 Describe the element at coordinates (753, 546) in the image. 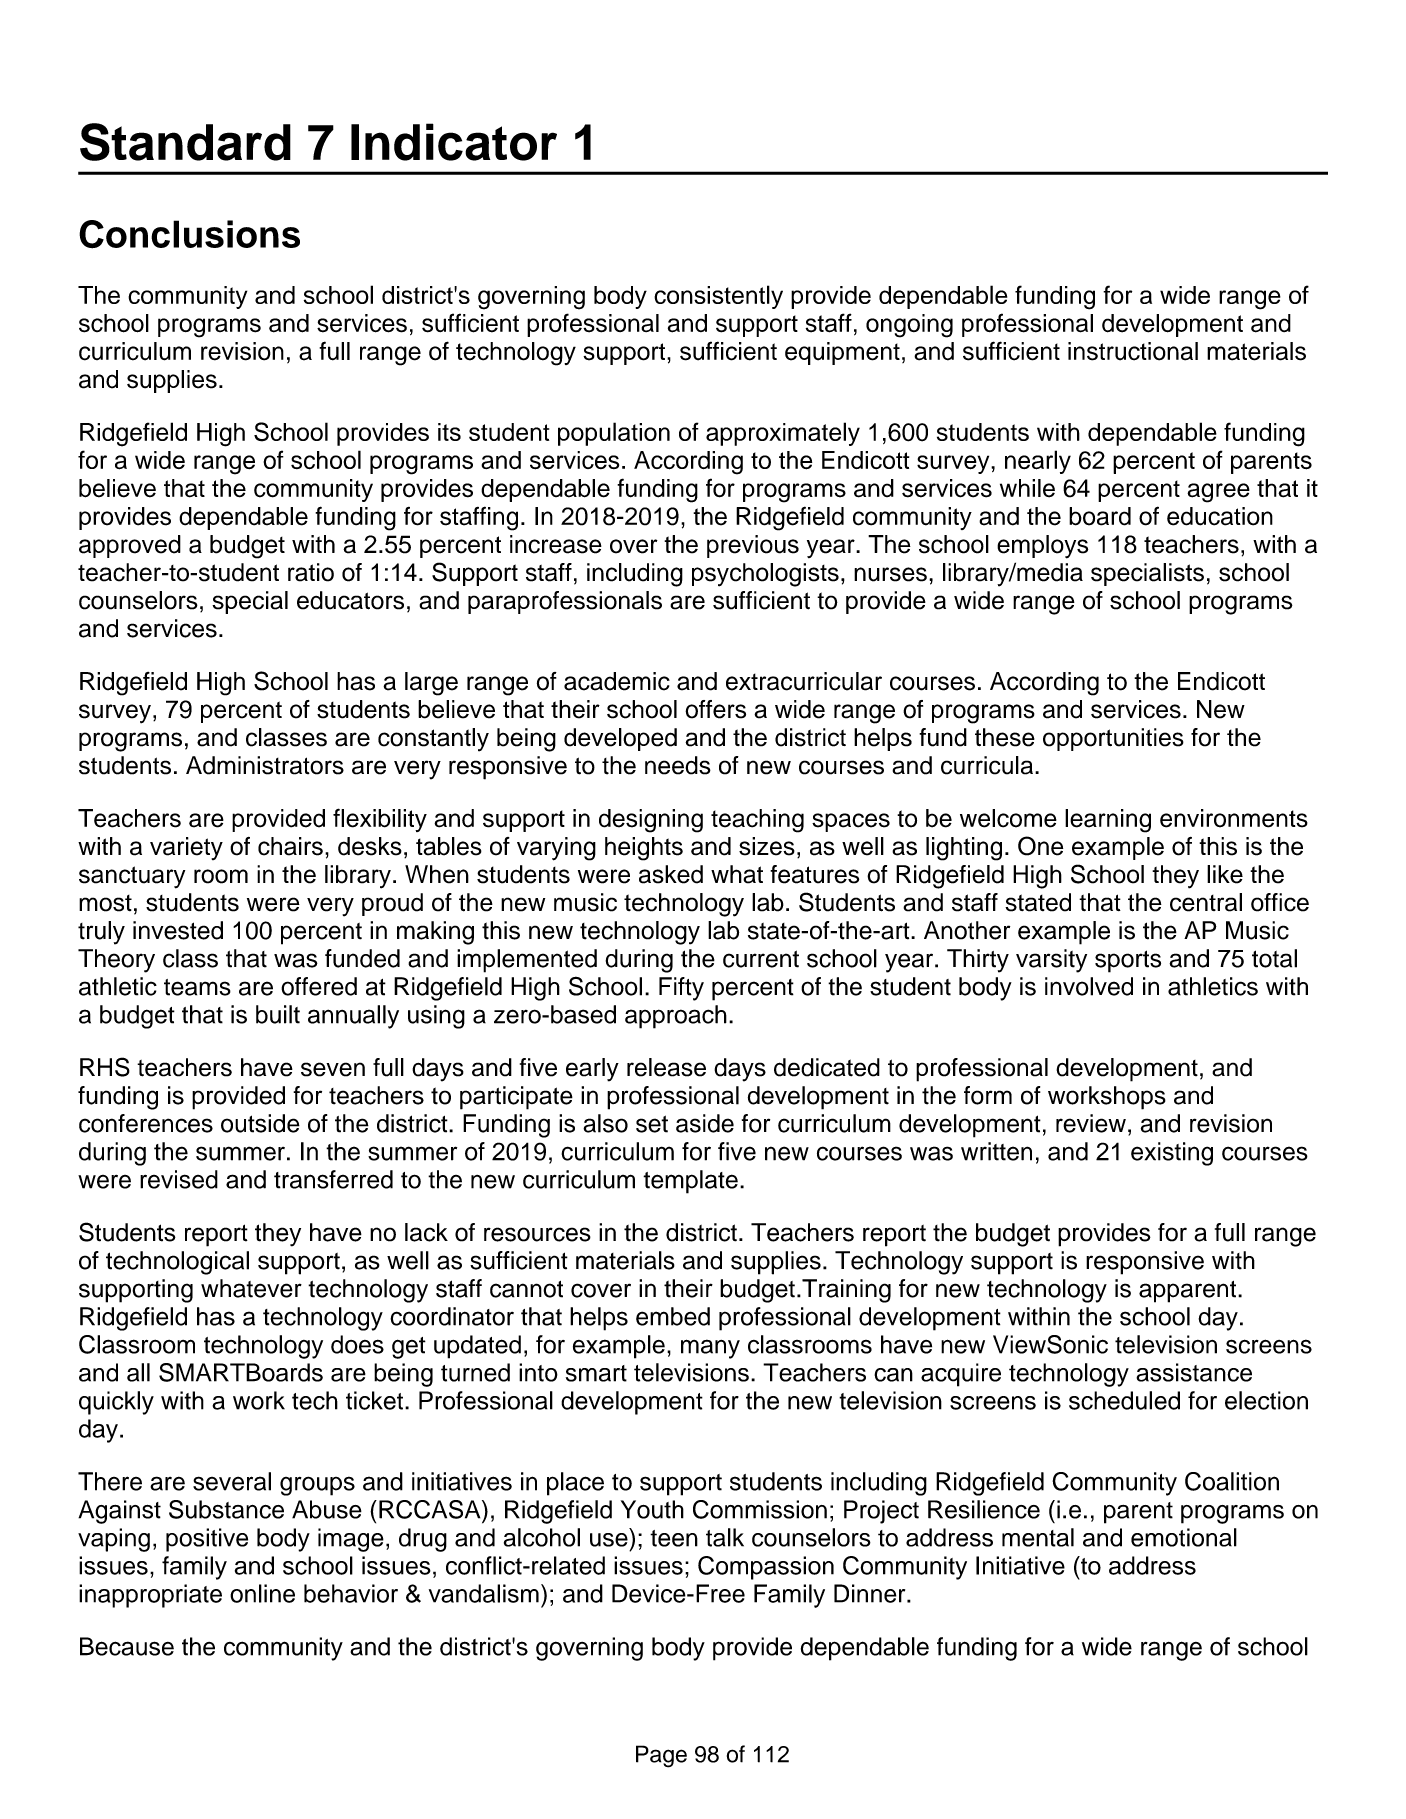

I see `previous` at that location.
